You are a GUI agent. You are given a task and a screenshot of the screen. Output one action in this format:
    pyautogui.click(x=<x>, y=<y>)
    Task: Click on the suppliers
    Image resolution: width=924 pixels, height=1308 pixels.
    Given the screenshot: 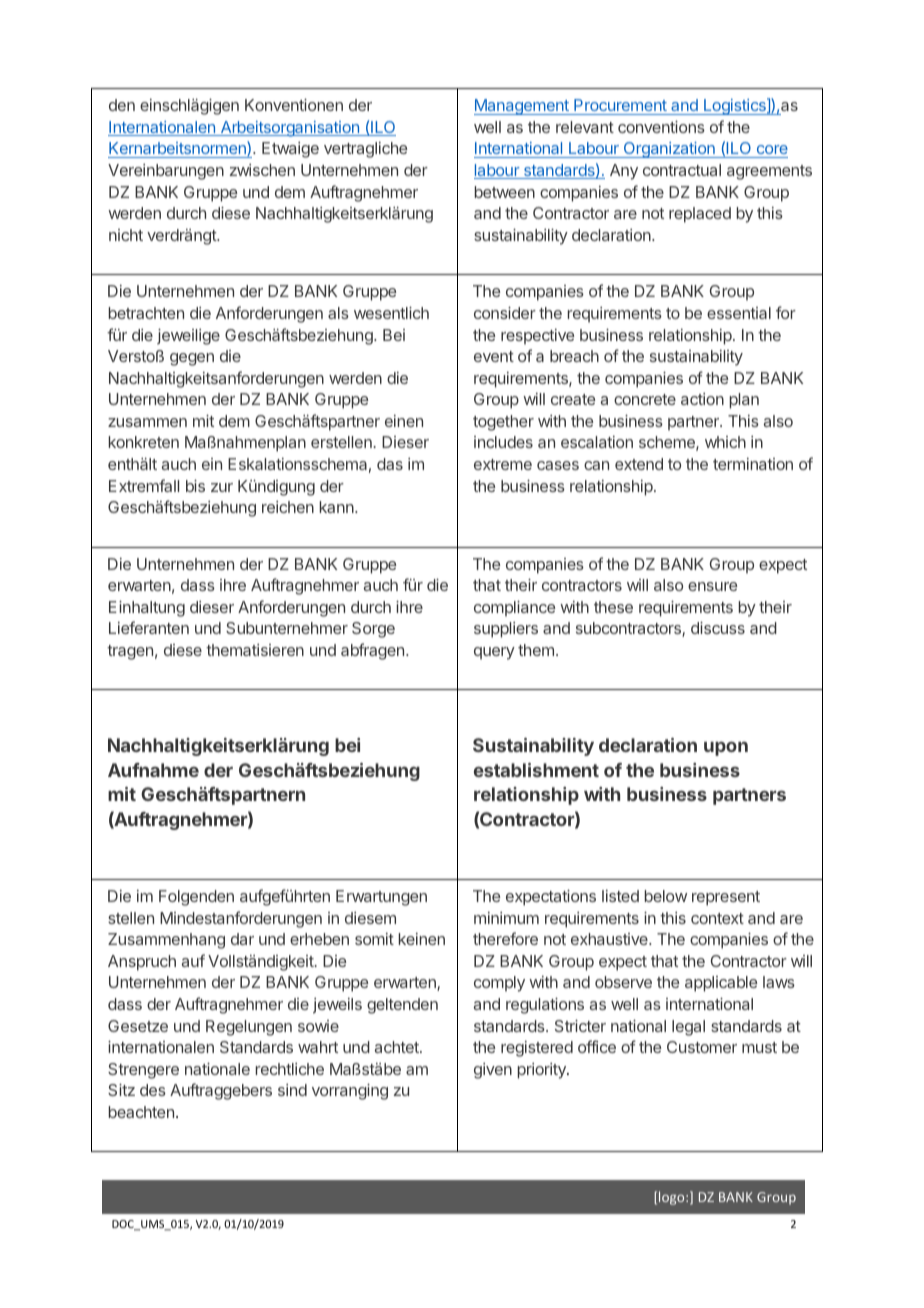 What is the action you would take?
    pyautogui.click(x=506, y=630)
